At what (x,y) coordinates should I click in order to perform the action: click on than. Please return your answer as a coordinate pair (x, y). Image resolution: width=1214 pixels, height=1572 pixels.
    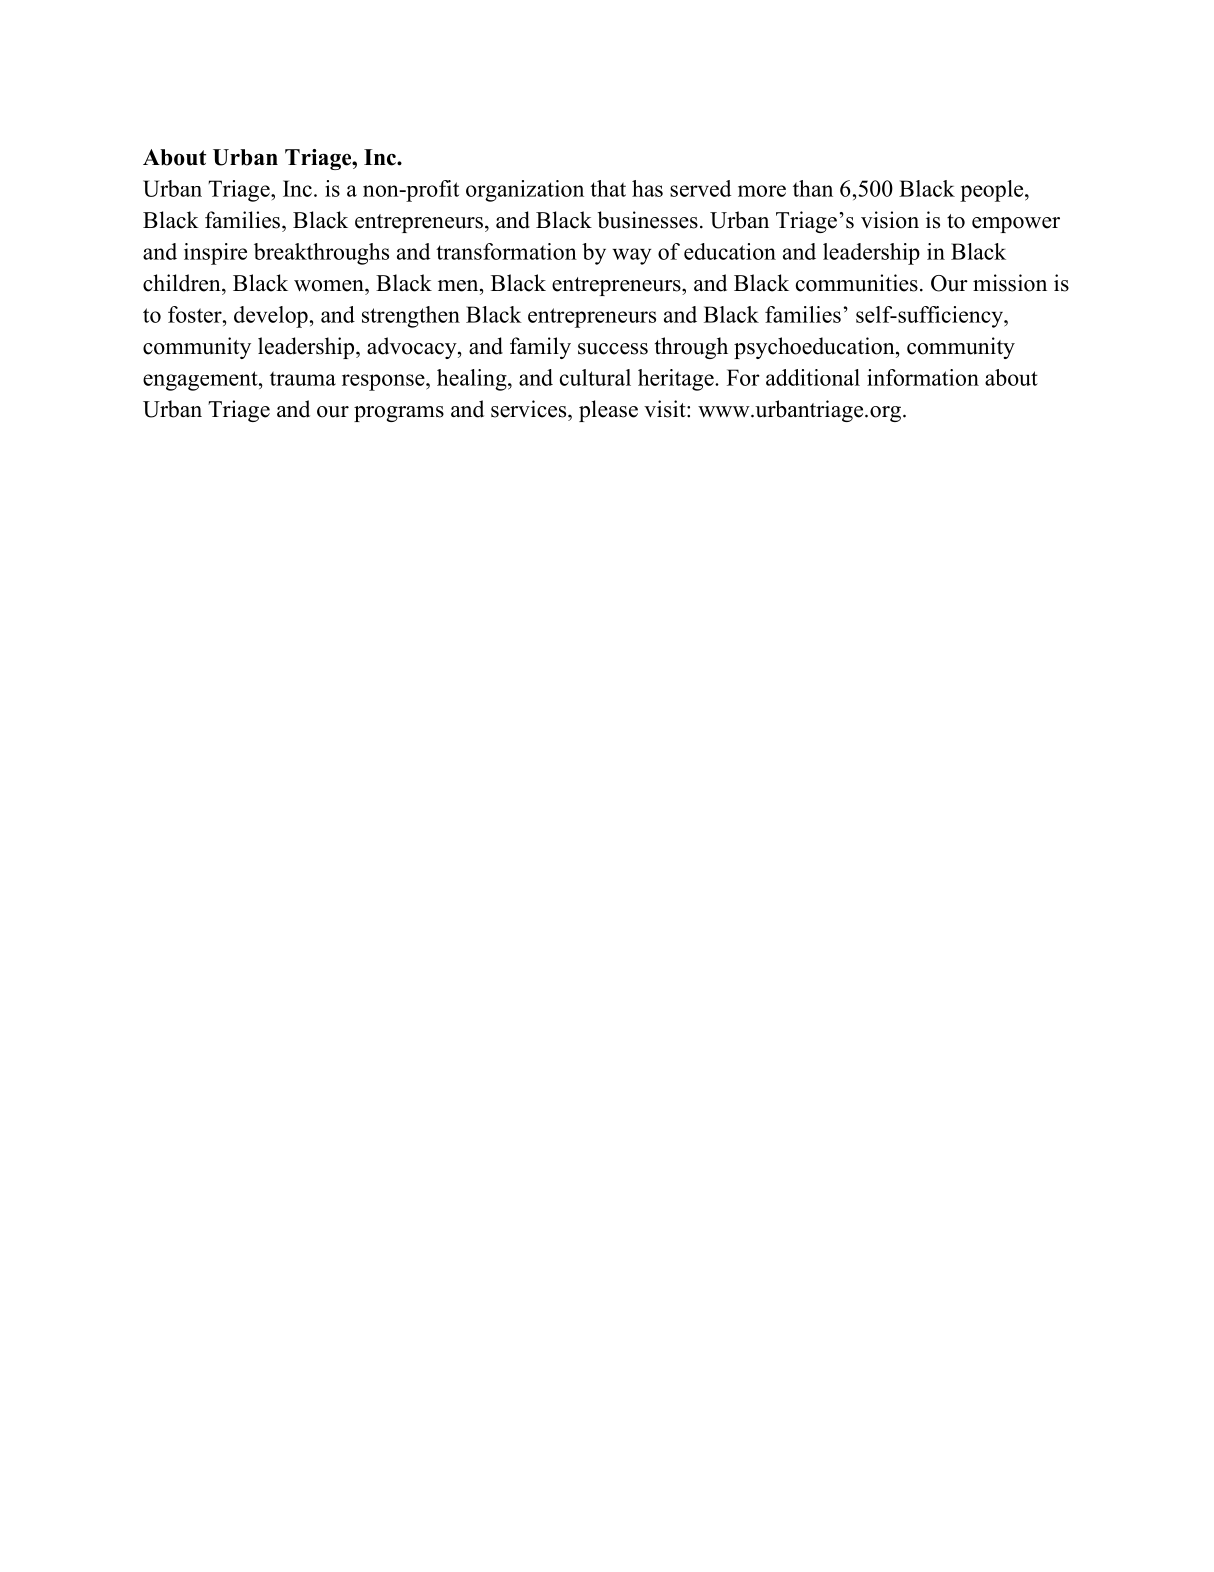
    Looking at the image, I should click on (813, 188).
